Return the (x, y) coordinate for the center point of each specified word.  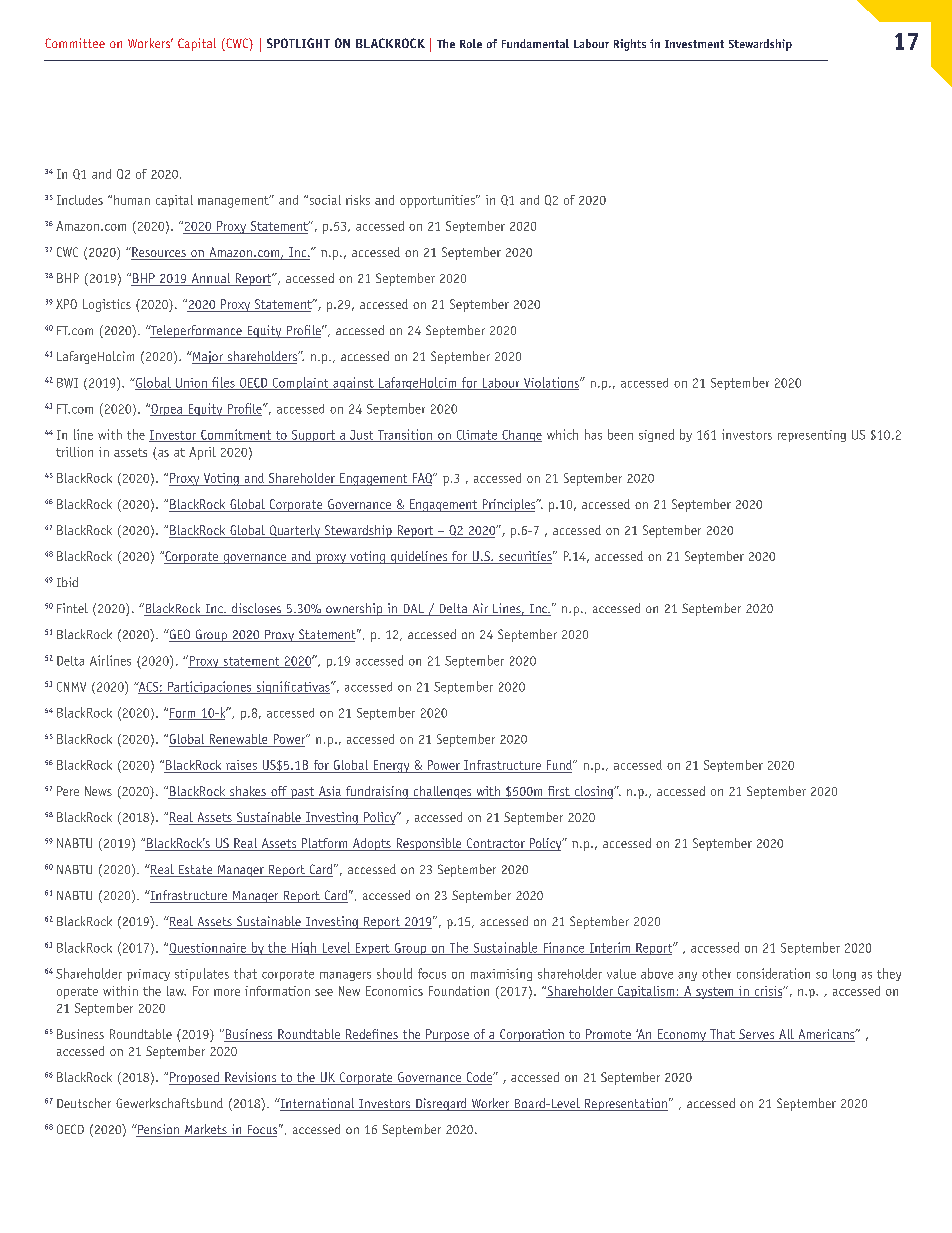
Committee (75, 43)
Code (479, 1078)
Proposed (195, 1078)
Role (471, 43)
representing (812, 436)
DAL (413, 610)
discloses (256, 609)
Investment (694, 44)
